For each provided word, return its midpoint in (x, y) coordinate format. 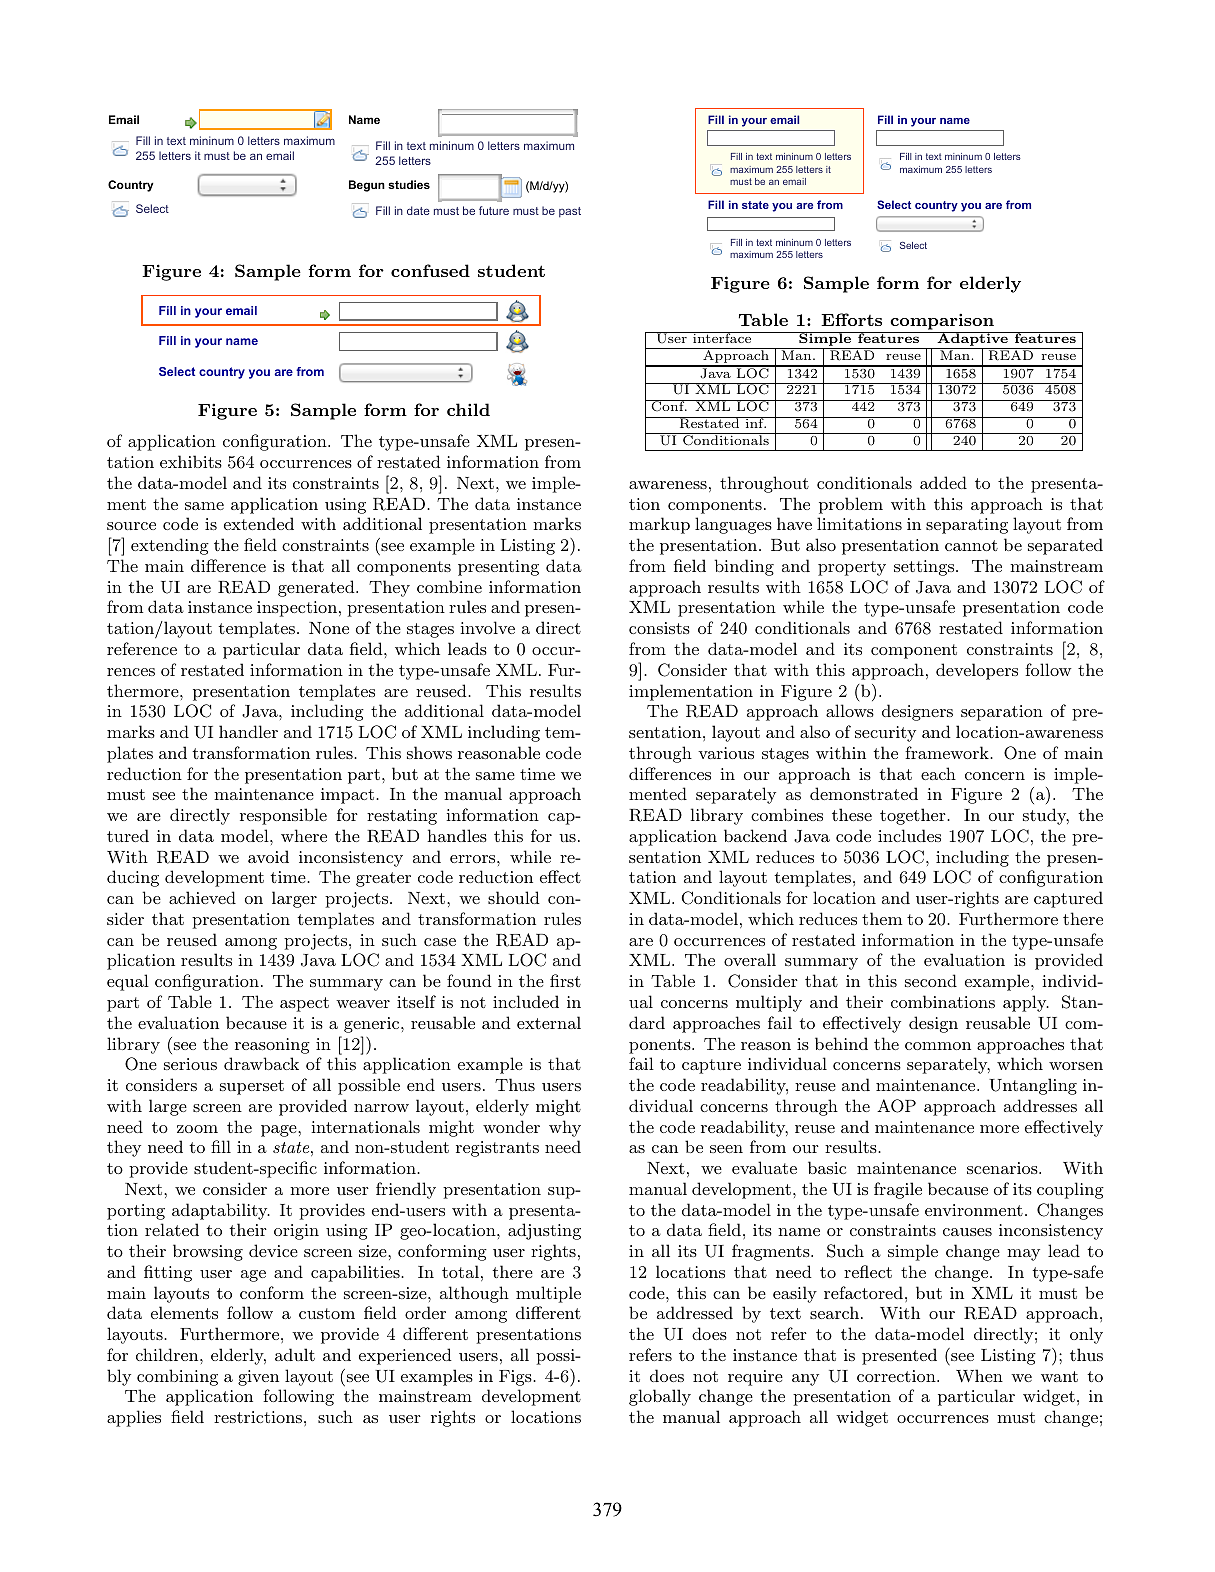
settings (924, 568)
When (979, 1375)
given (258, 1378)
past (570, 212)
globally (660, 1397)
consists (659, 628)
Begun (367, 186)
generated (317, 588)
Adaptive (972, 340)
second (931, 980)
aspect (304, 1004)
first (565, 980)
